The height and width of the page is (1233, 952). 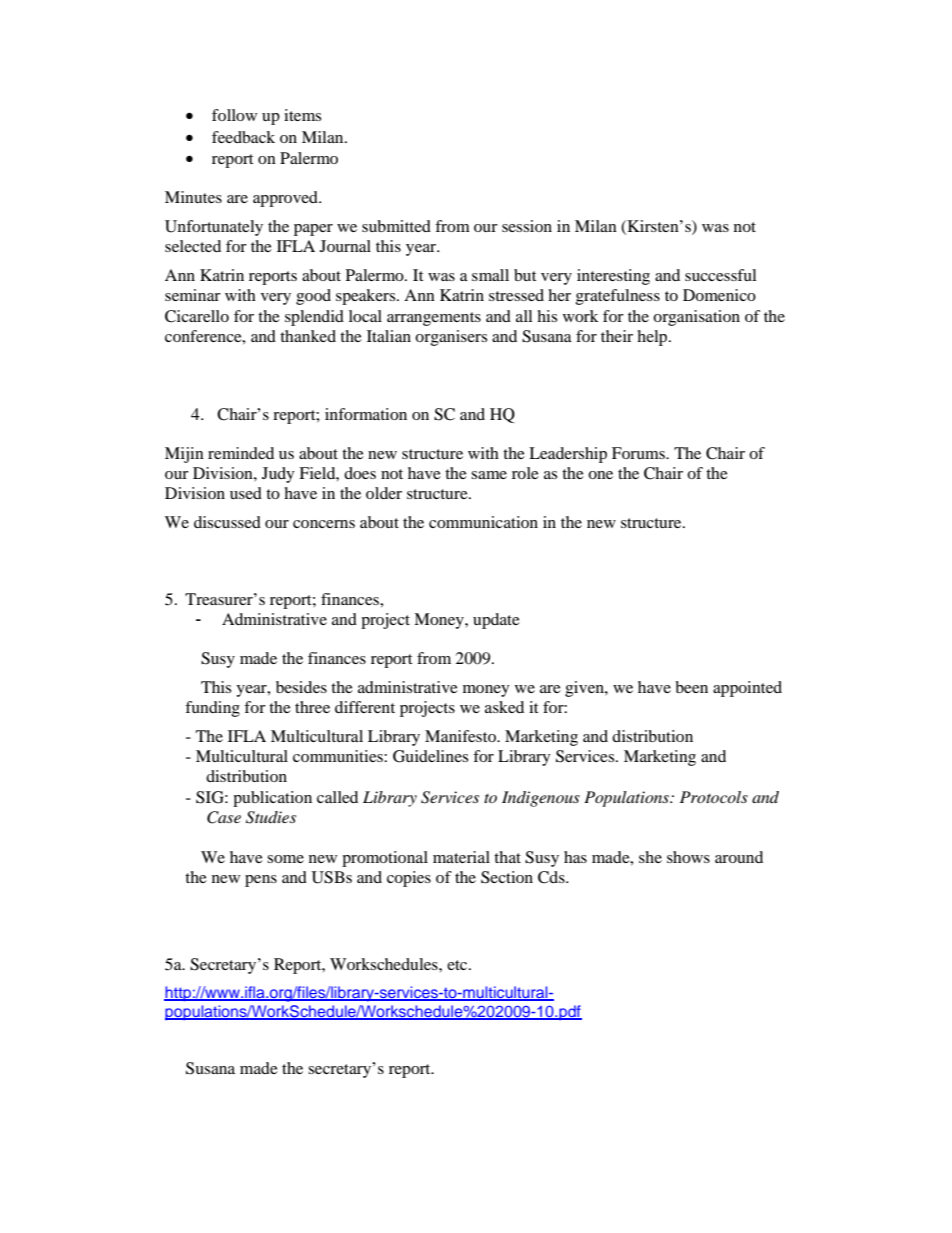 What do you see at coordinates (720, 275) in the page?
I see `successful` at bounding box center [720, 275].
